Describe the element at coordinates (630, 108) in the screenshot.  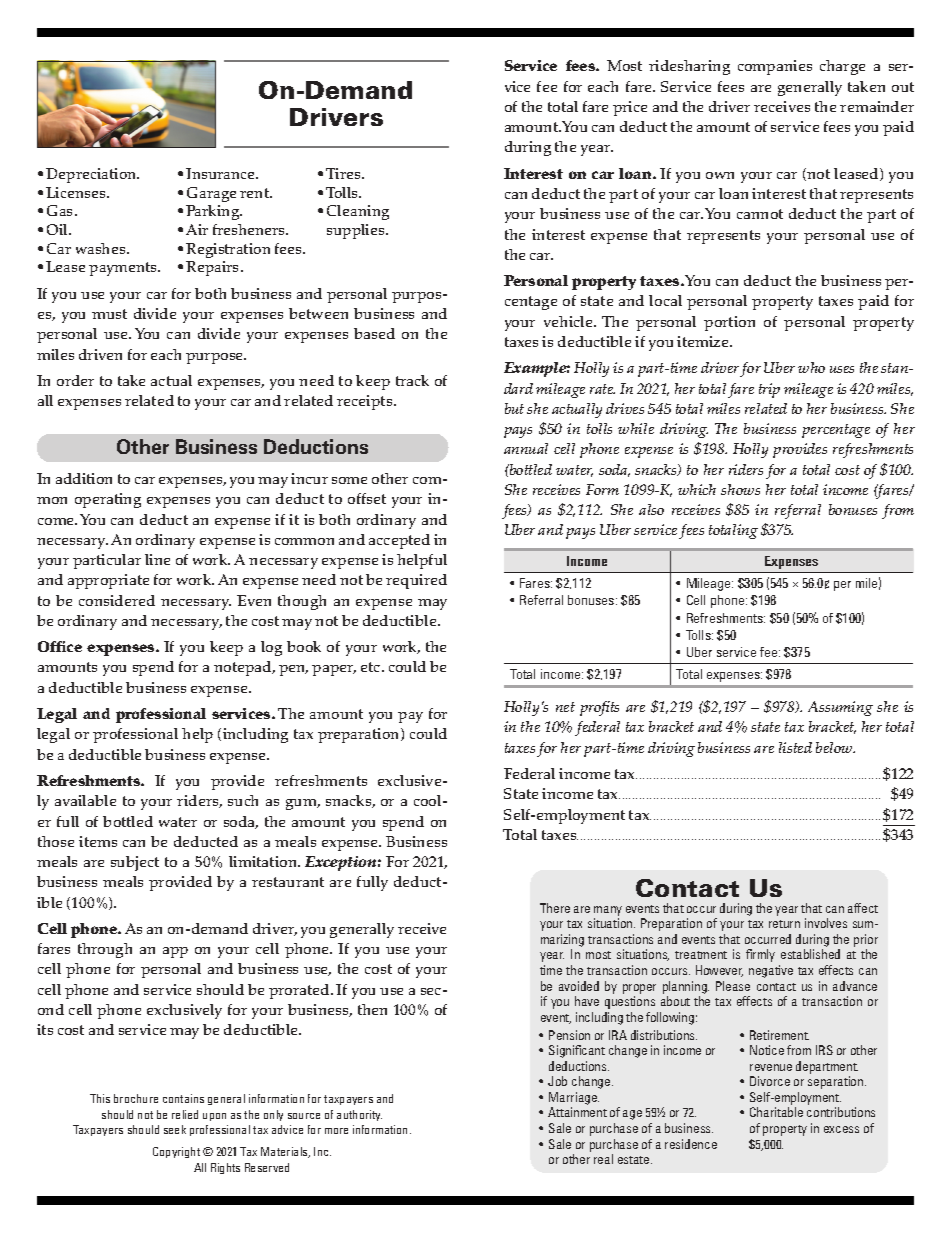
I see `price` at that location.
